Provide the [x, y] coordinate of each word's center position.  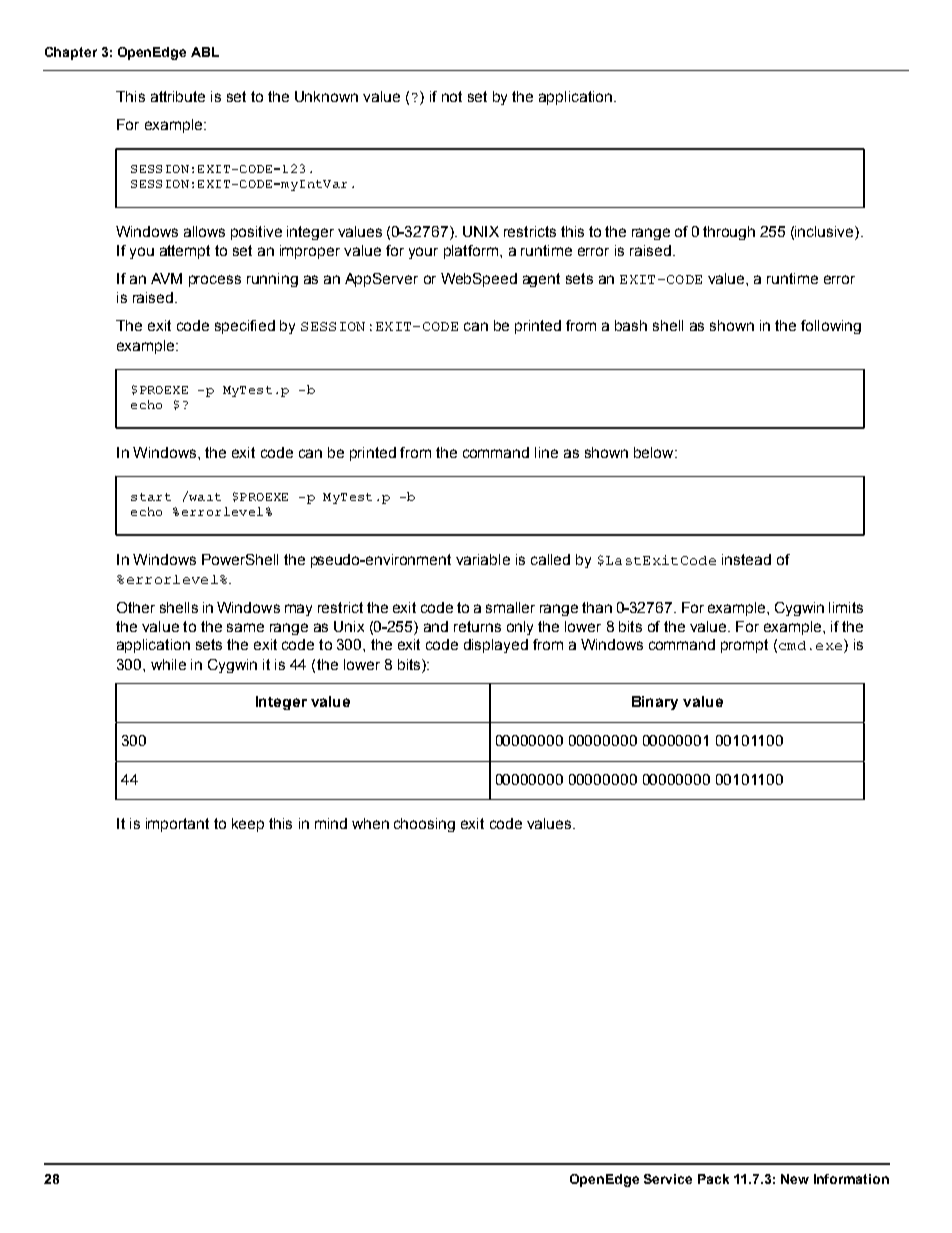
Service [668, 1179]
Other [136, 607]
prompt [744, 646]
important [177, 825]
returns [477, 626]
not [452, 96]
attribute [178, 96]
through [729, 233]
